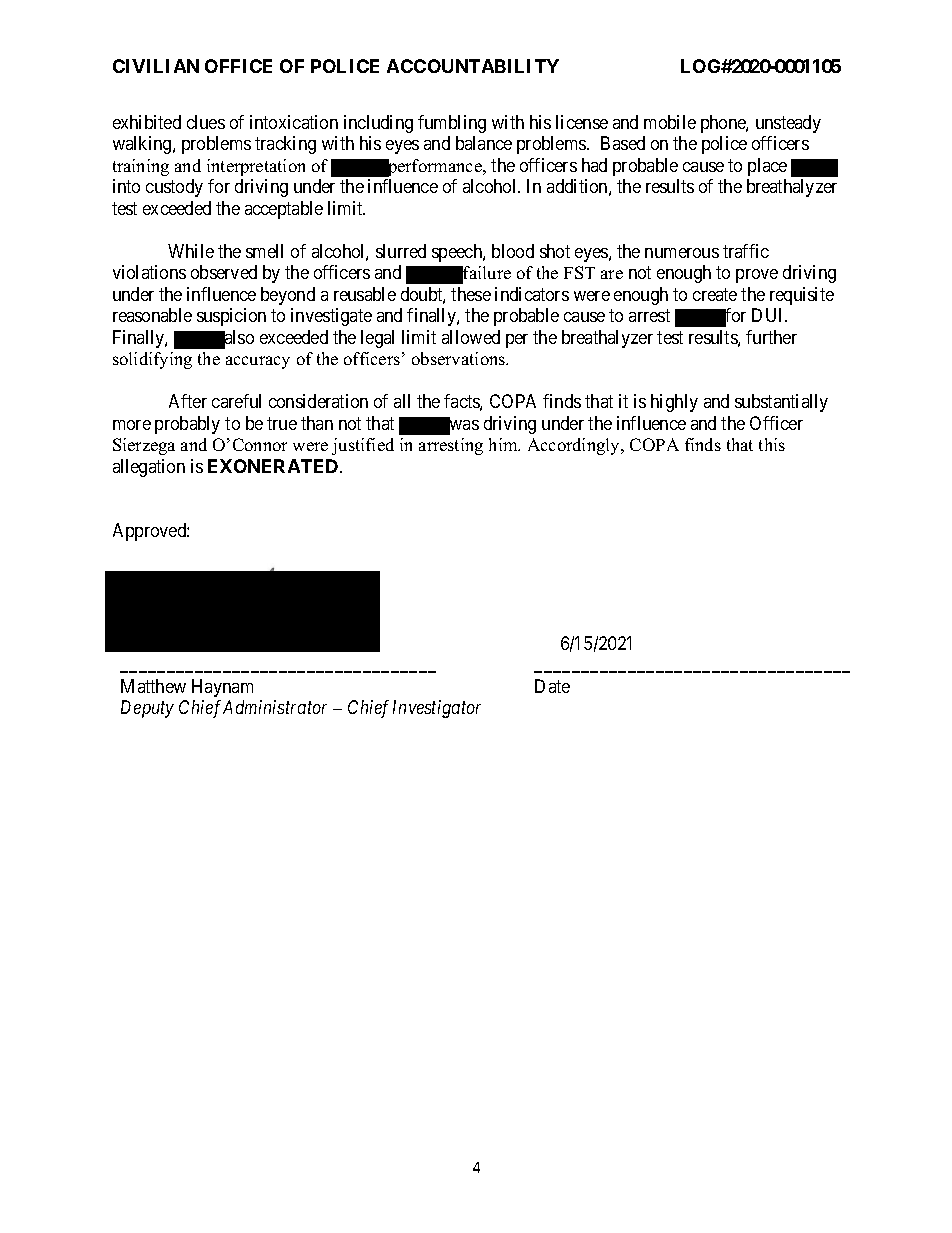  I want to click on observations, so click(460, 358).
